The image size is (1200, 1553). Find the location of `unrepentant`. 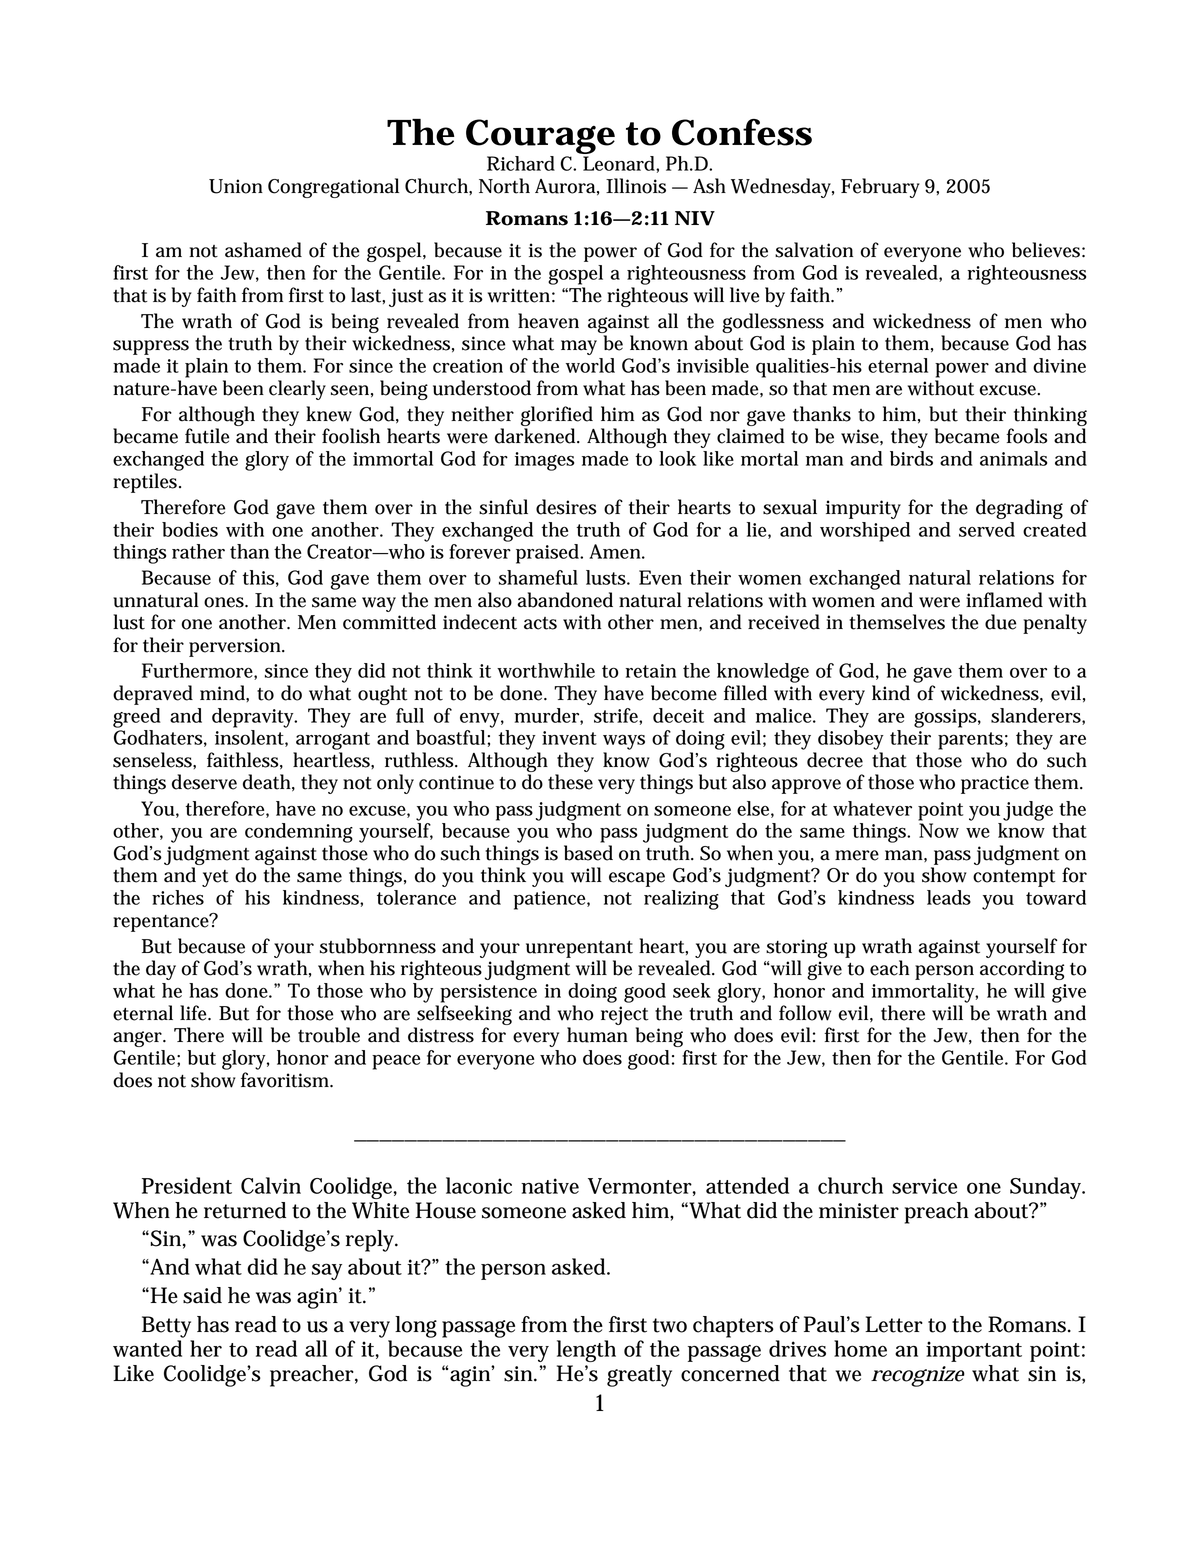

unrepentant is located at coordinates (579, 949).
